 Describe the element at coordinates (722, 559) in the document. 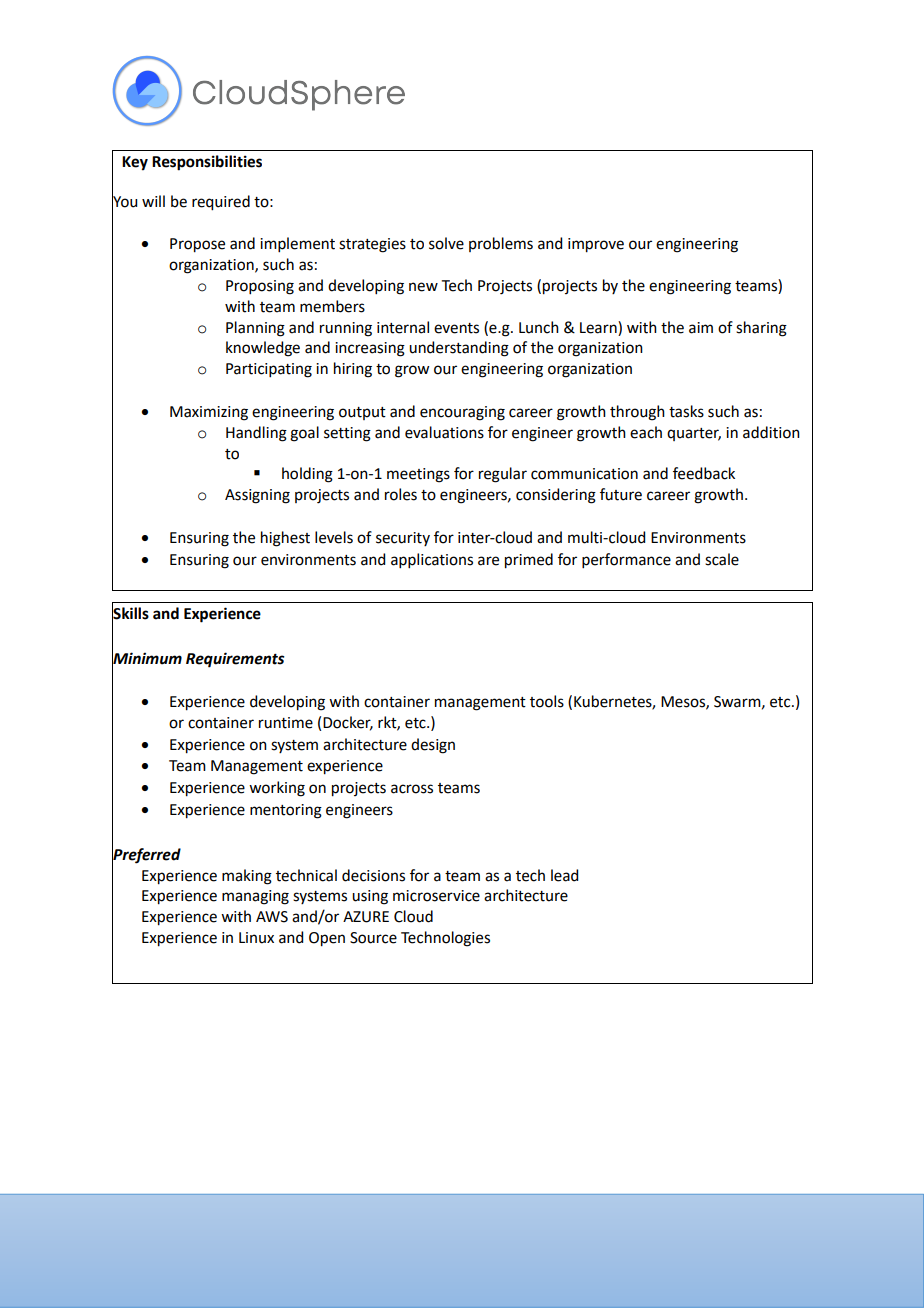

I see `scale` at that location.
